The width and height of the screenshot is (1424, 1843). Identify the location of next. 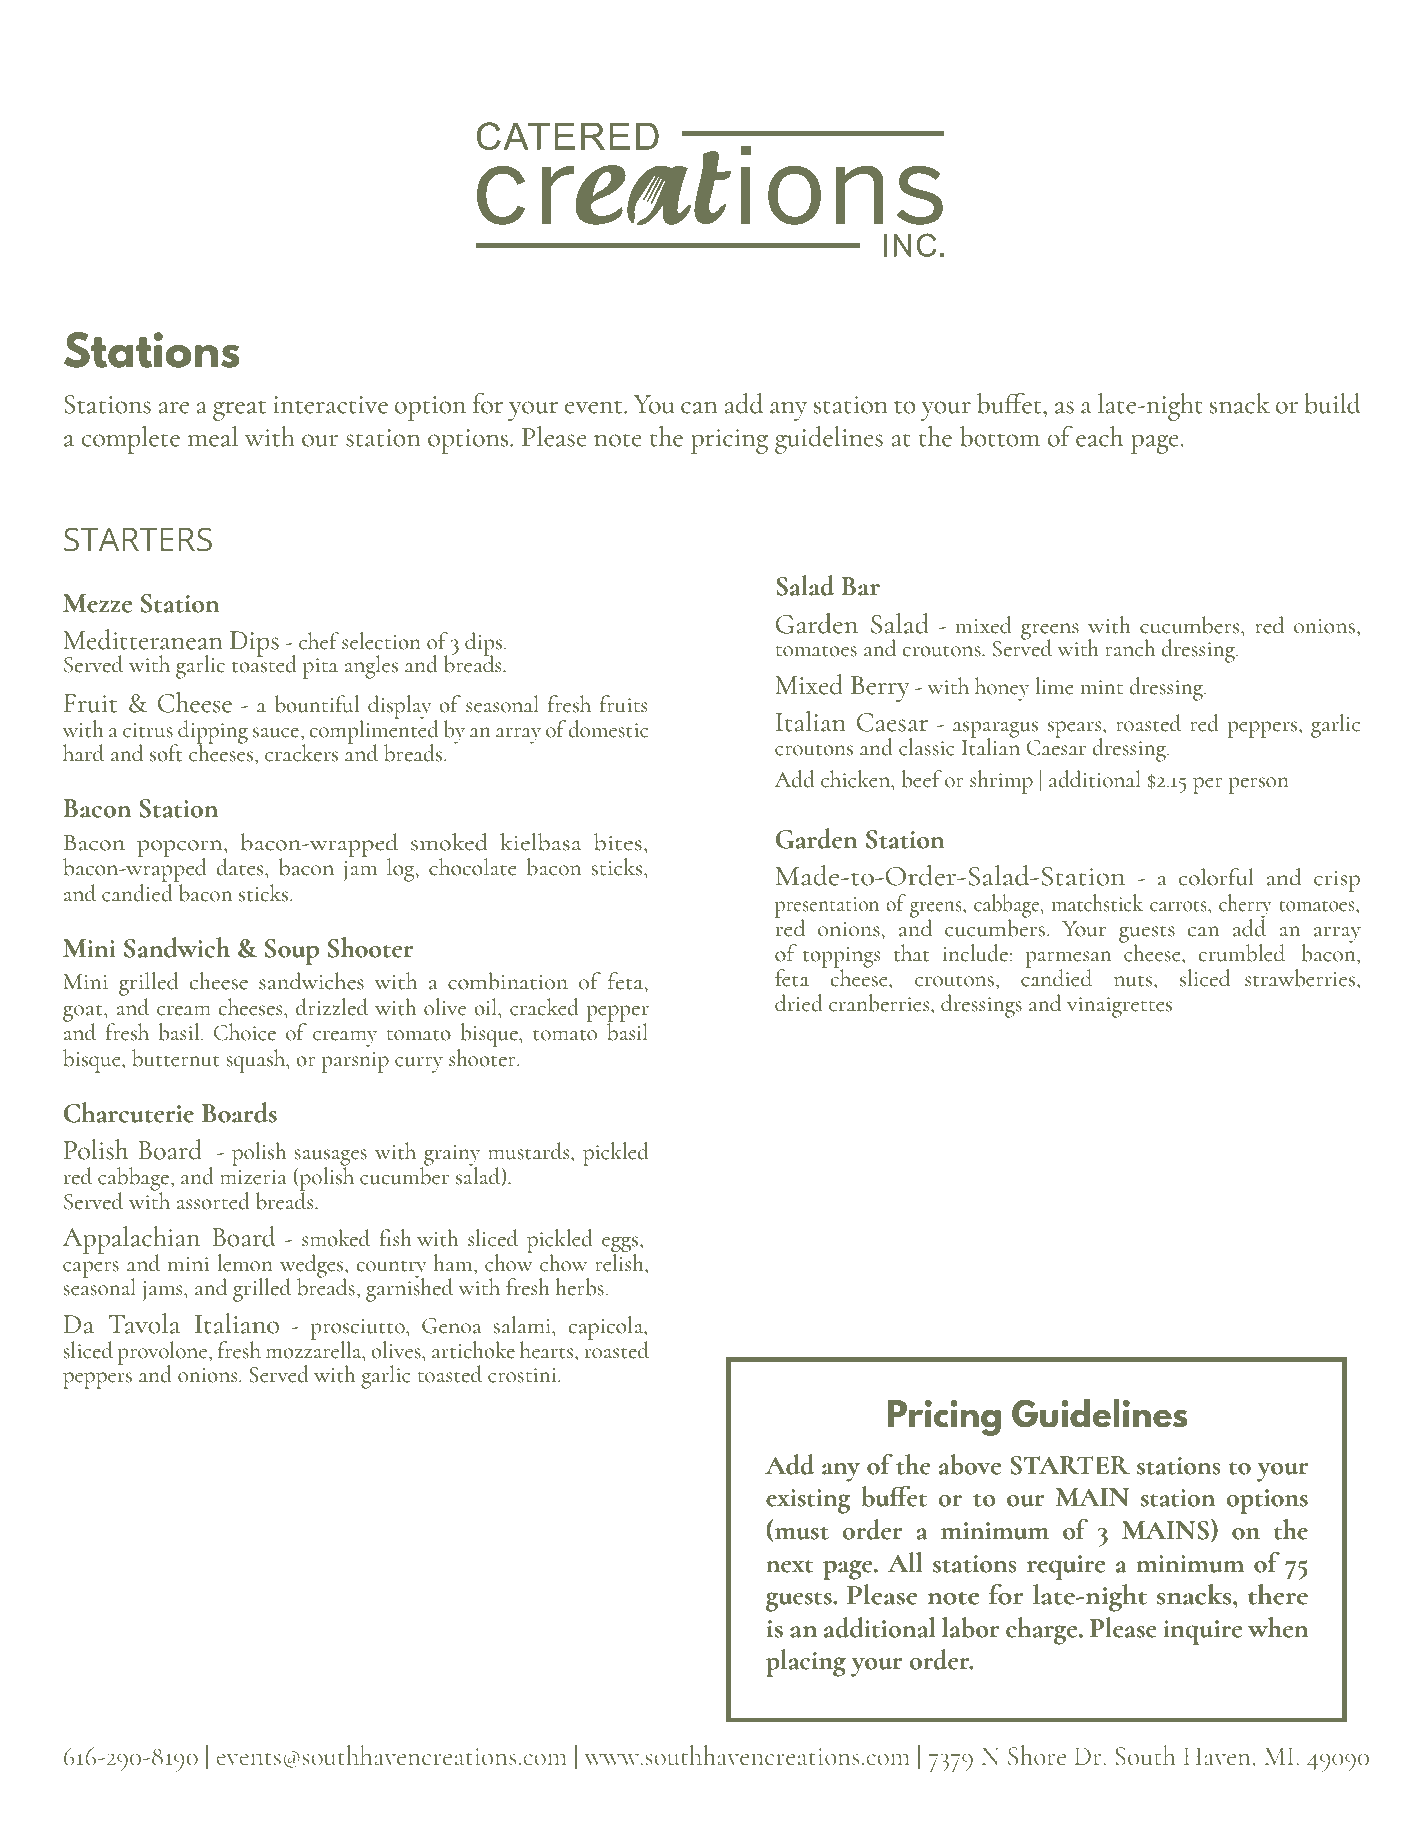
(790, 1566).
